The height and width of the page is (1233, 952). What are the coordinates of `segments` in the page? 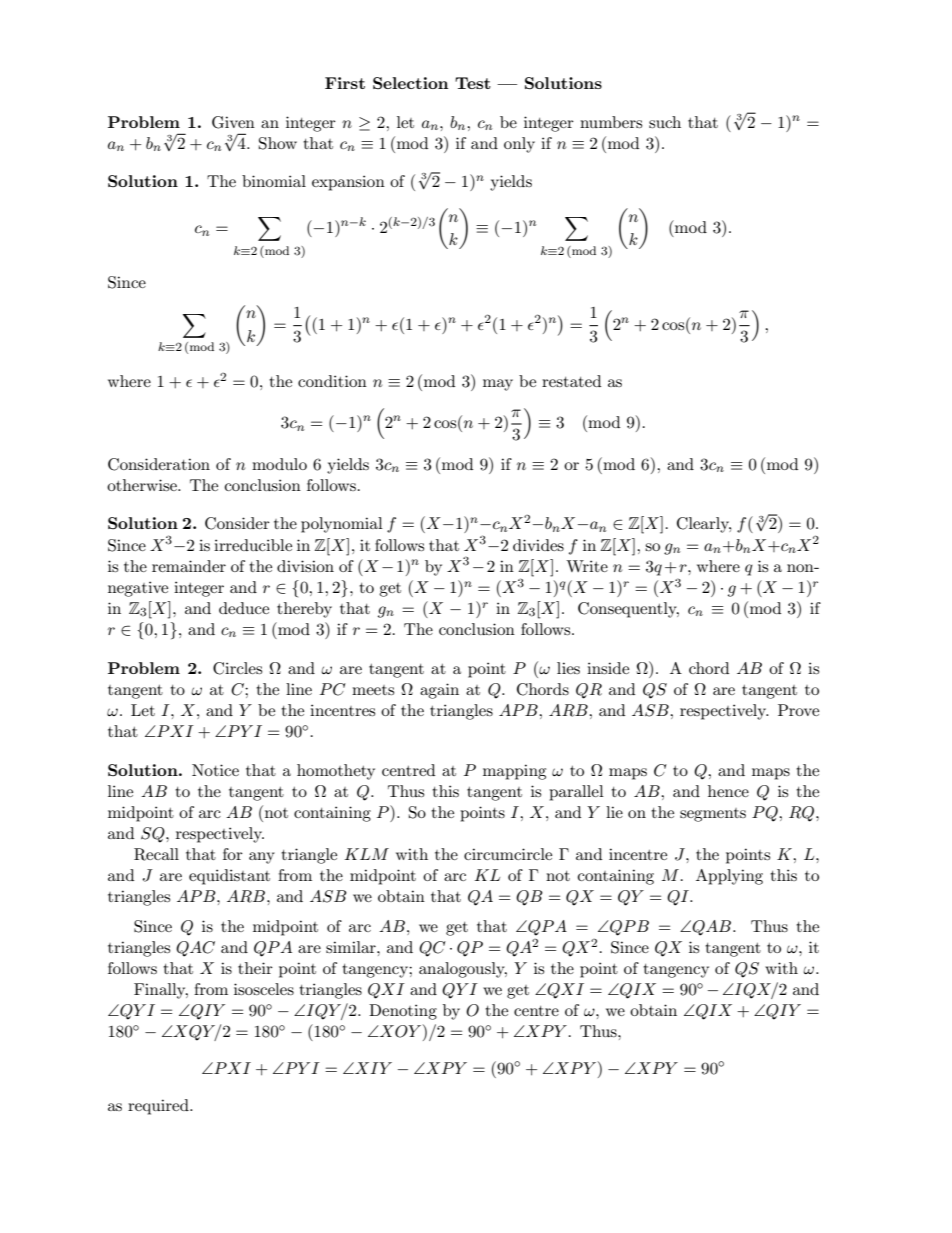 It's located at (713, 815).
